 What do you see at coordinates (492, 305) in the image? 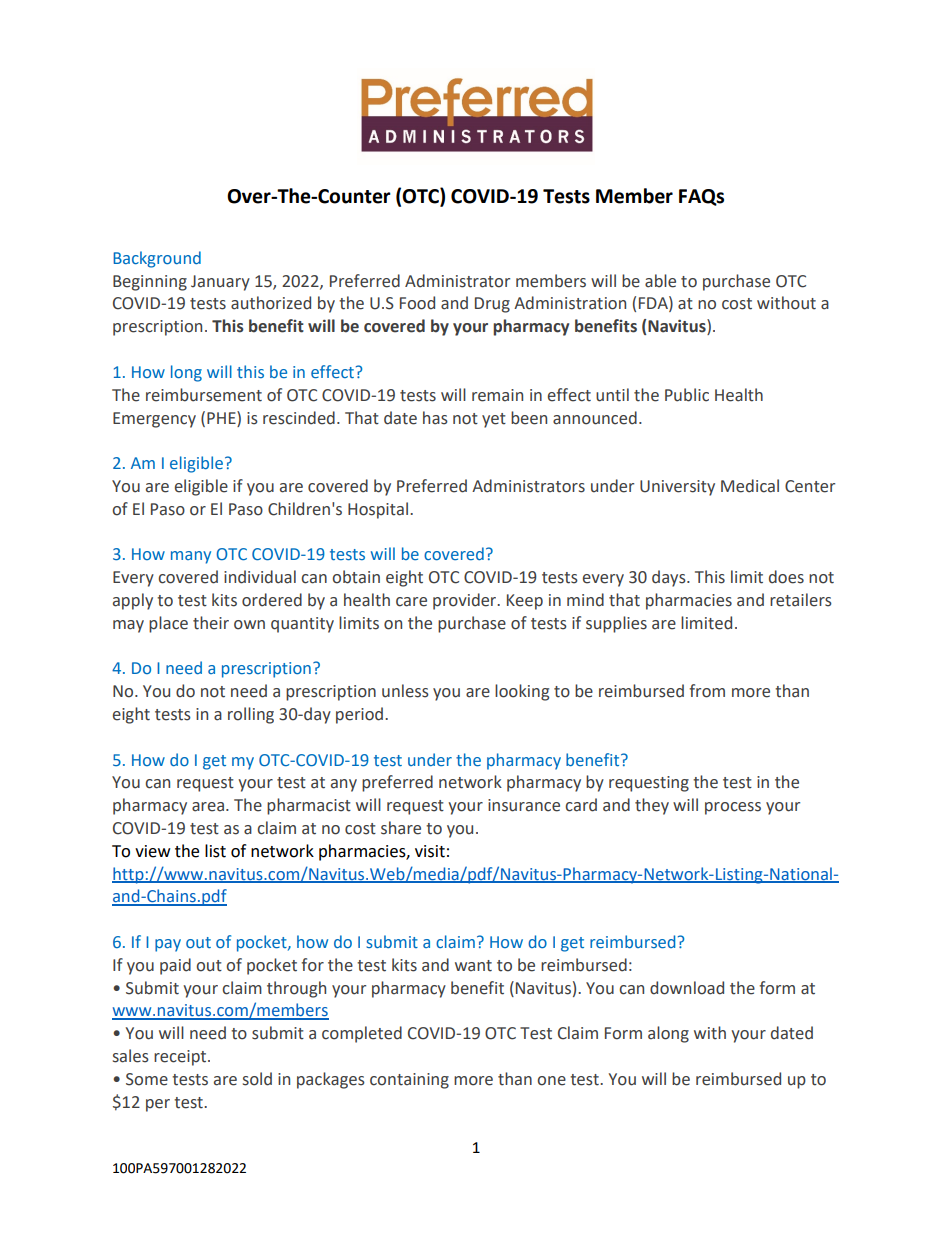
I see `Drug` at bounding box center [492, 305].
